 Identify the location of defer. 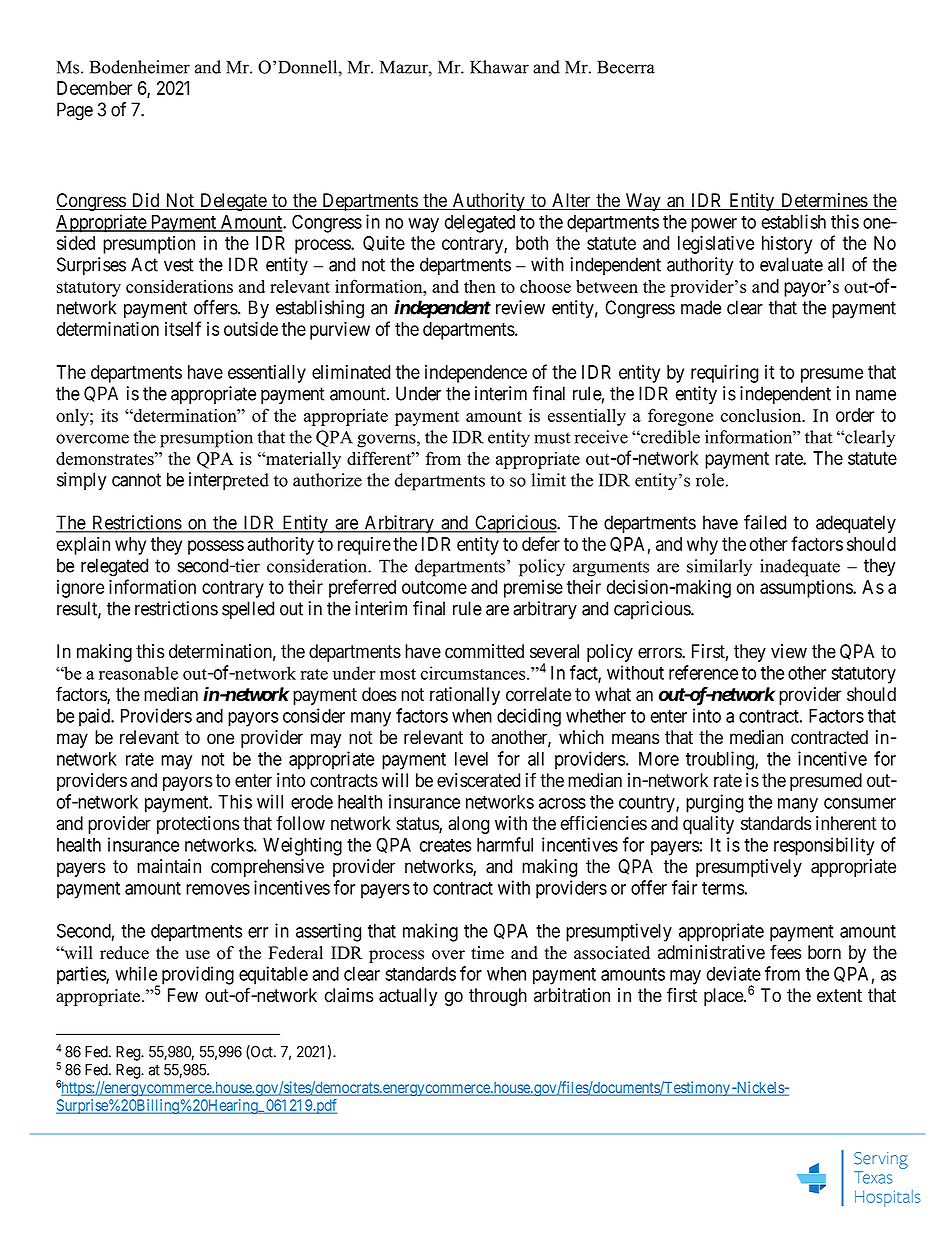
(541, 543).
